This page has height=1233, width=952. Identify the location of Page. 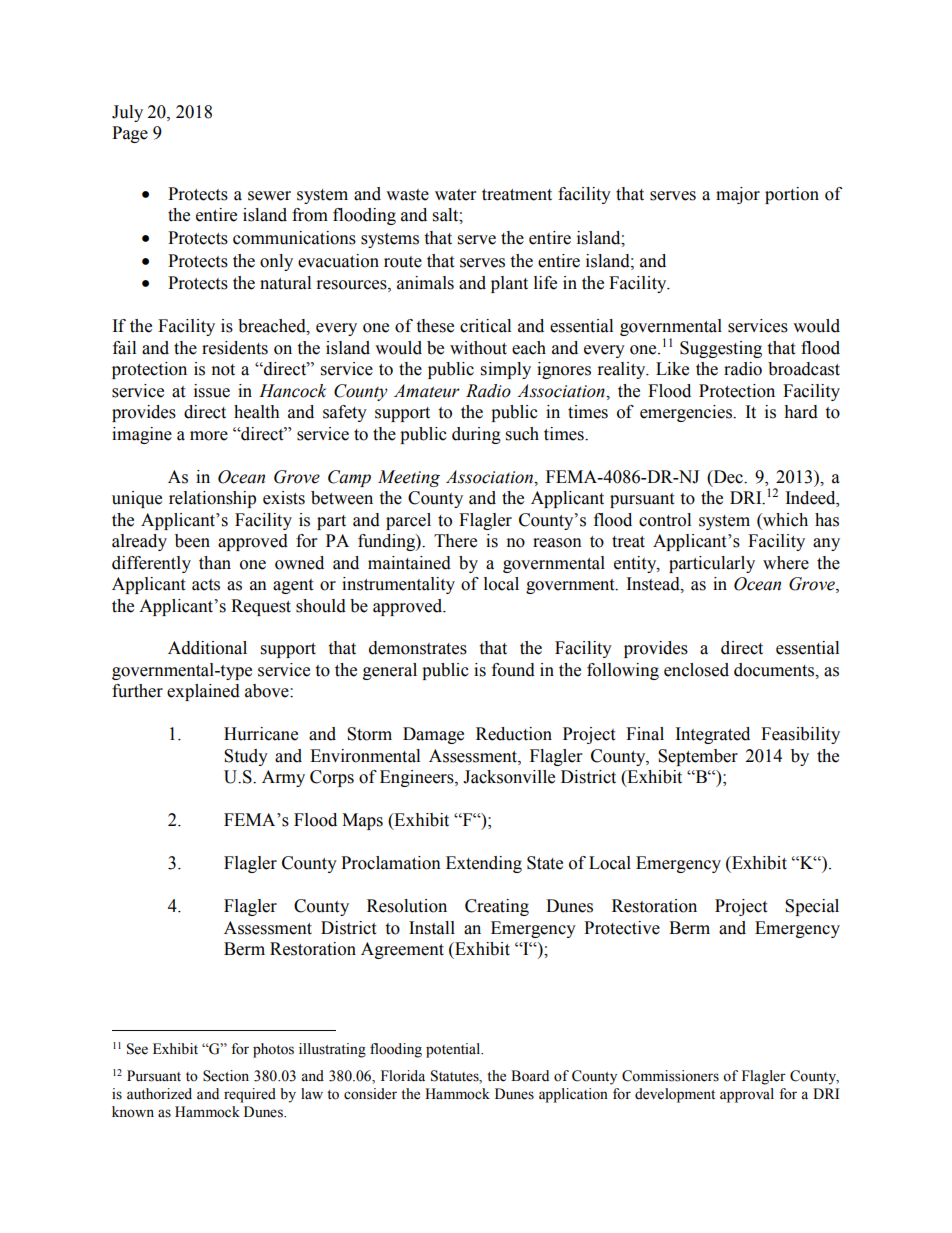
(130, 134).
